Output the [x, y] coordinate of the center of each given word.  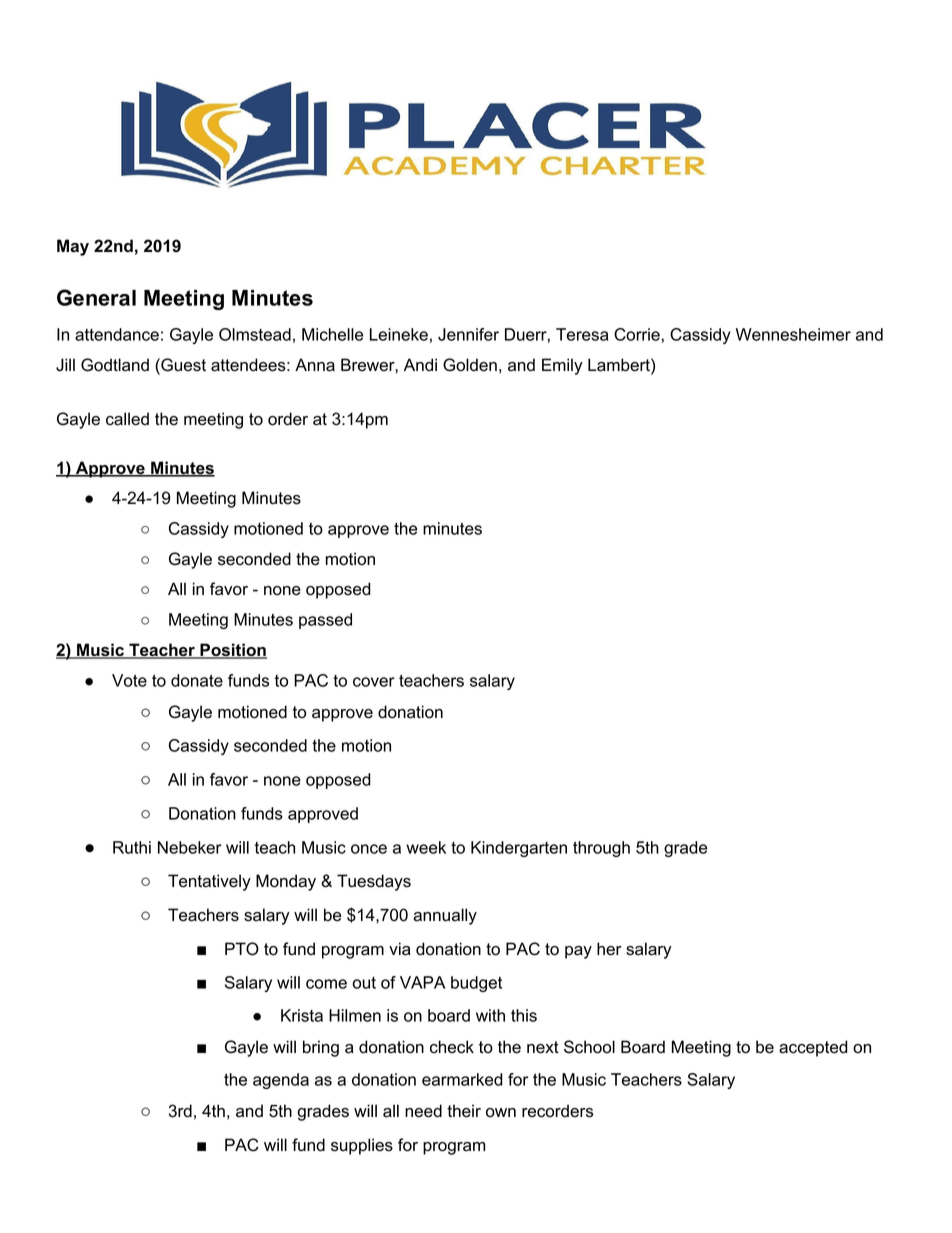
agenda [281, 1081]
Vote [129, 680]
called [127, 419]
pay [578, 952]
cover [374, 682]
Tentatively [209, 882]
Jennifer [468, 334]
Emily [562, 366]
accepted [813, 1048]
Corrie [637, 334]
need [423, 1111]
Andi [420, 365]
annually [445, 916]
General [96, 297]
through [601, 849]
